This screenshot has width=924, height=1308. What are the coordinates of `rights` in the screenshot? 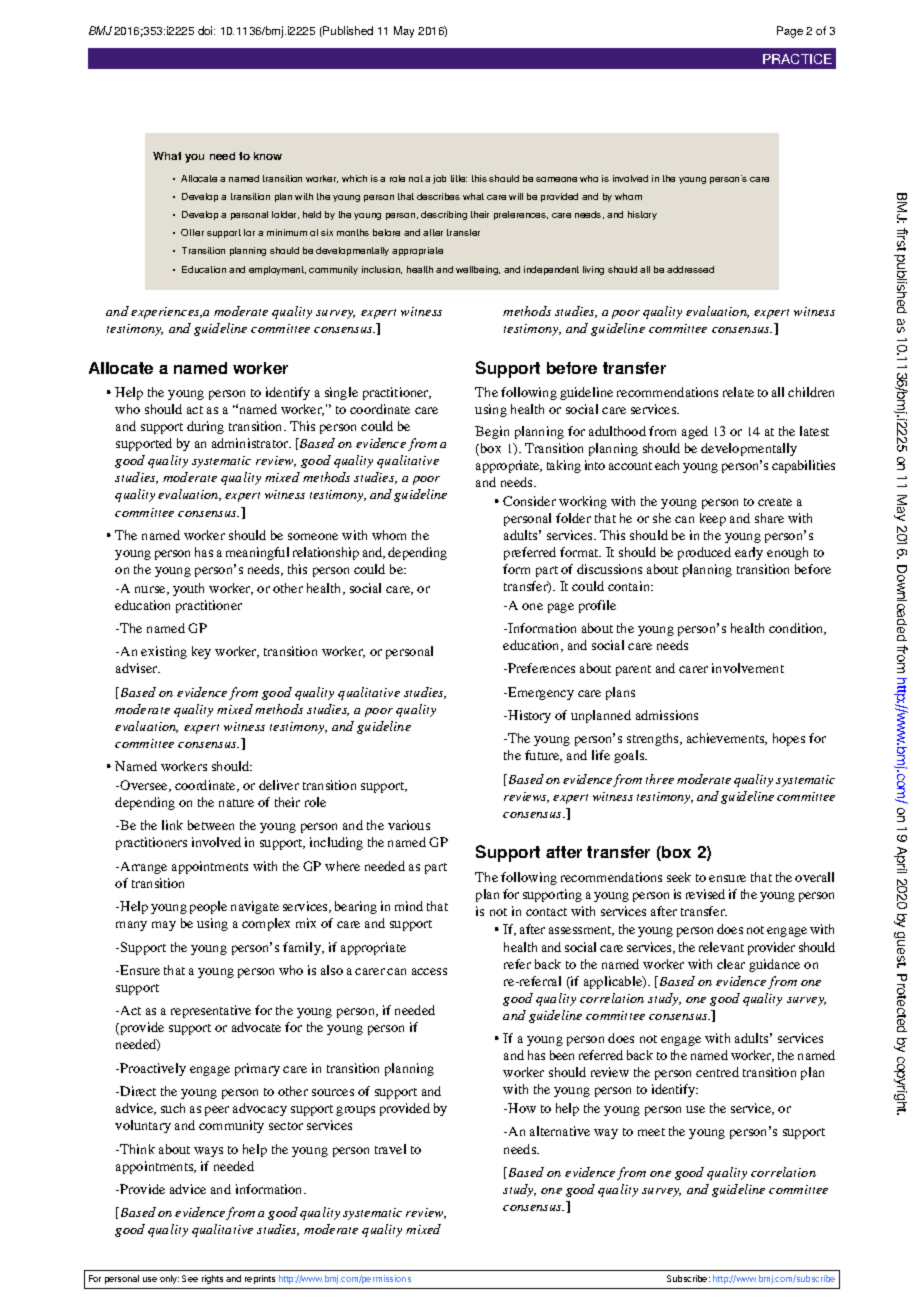 It's located at (212, 1279).
